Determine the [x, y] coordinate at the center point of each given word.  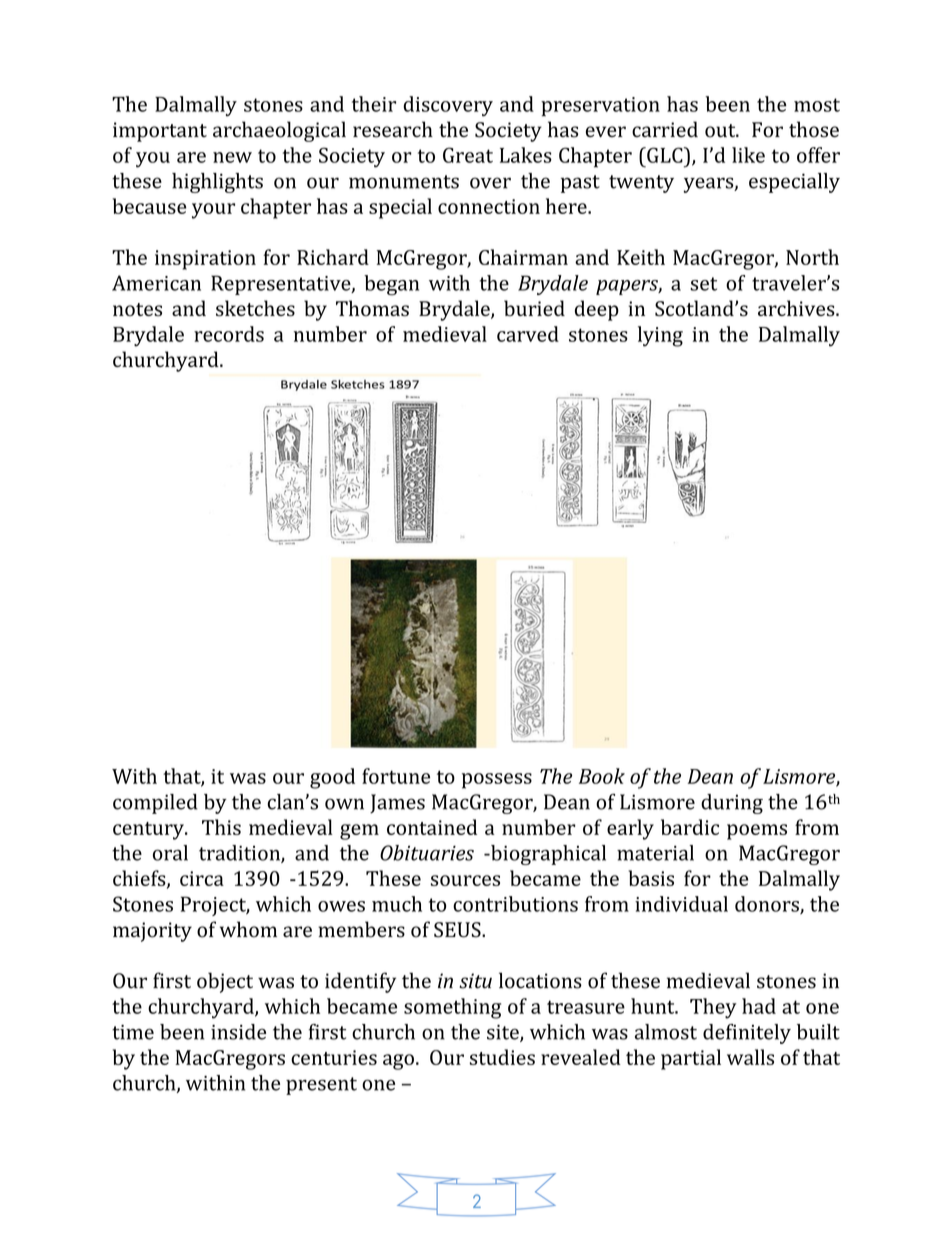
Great [468, 155]
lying [660, 336]
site [504, 1033]
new [232, 157]
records [229, 334]
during [732, 804]
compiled [155, 804]
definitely [747, 1034]
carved [528, 334]
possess [497, 781]
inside [238, 1032]
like [748, 155]
